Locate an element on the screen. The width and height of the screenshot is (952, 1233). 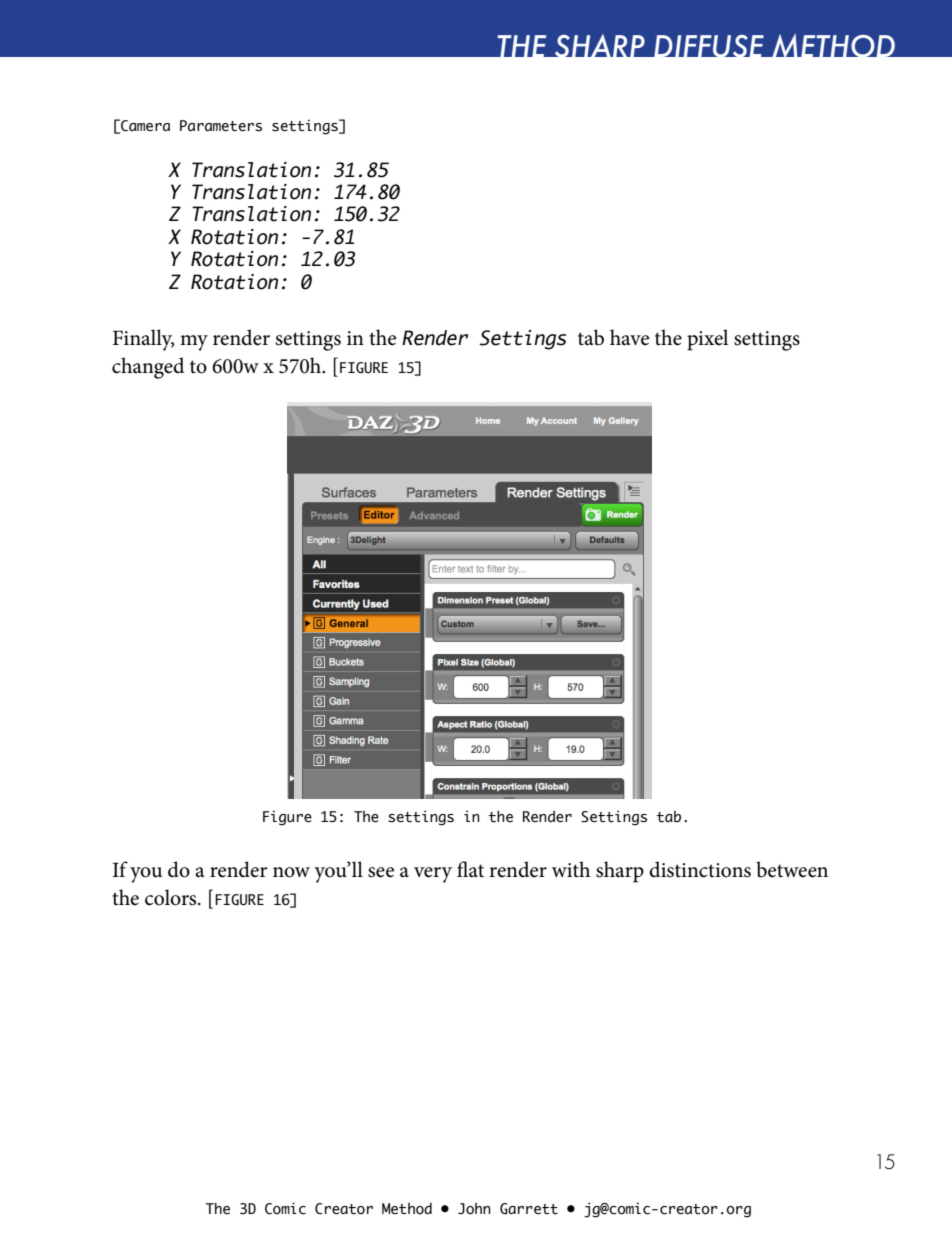
distinctions is located at coordinates (700, 869).
